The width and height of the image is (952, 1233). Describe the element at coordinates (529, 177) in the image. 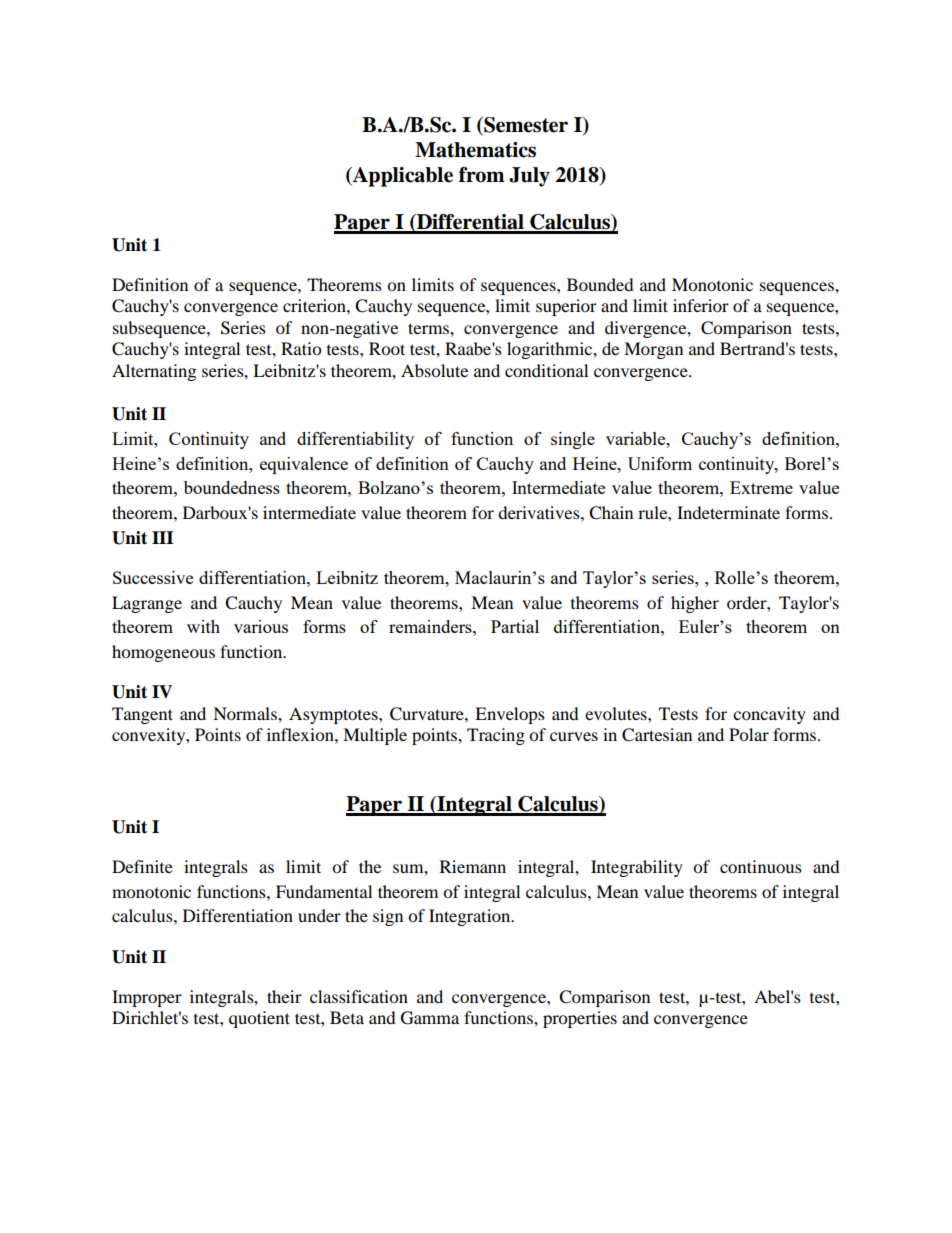

I see `July` at that location.
